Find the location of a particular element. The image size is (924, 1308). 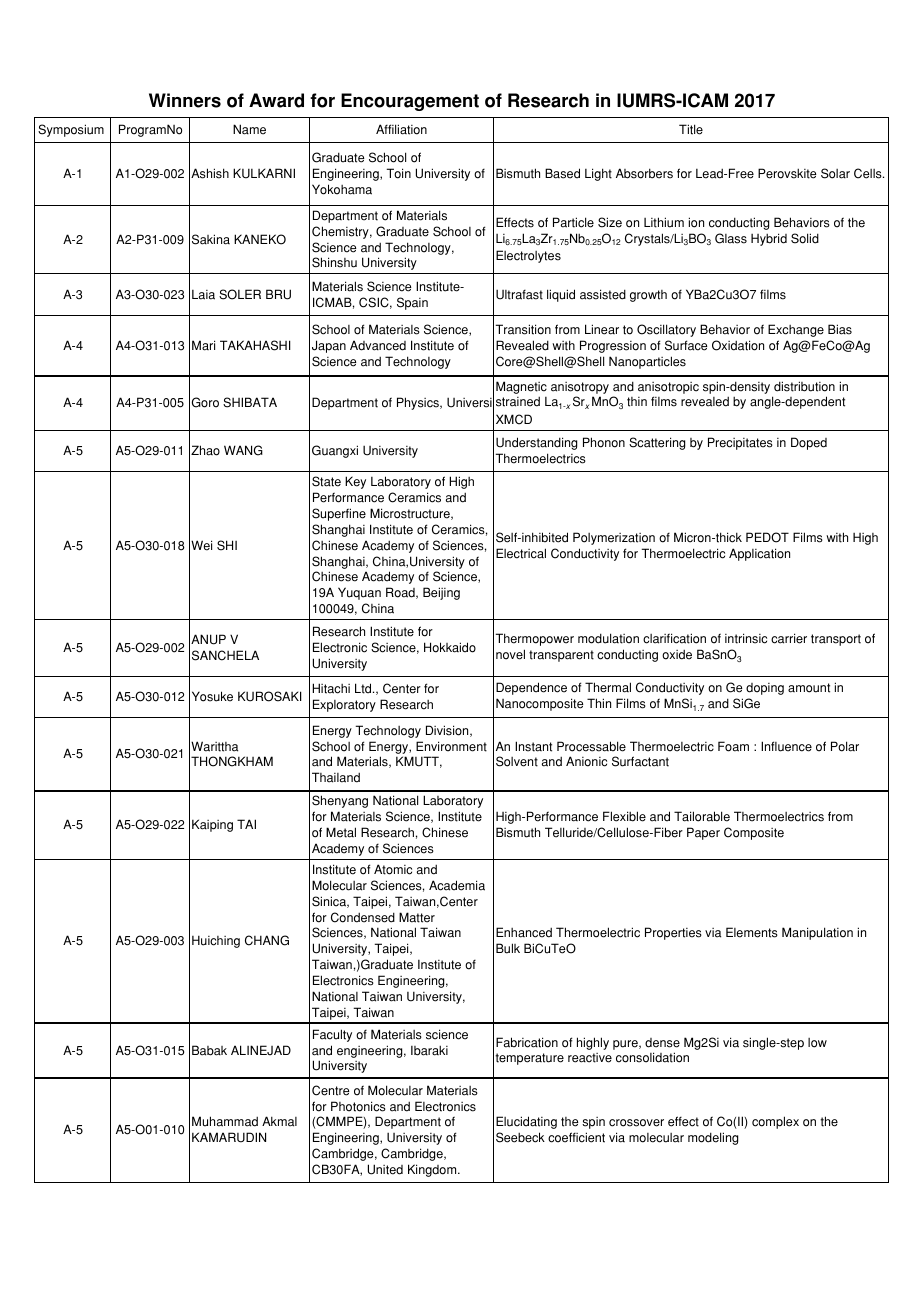

Hokkaido is located at coordinates (450, 647).
